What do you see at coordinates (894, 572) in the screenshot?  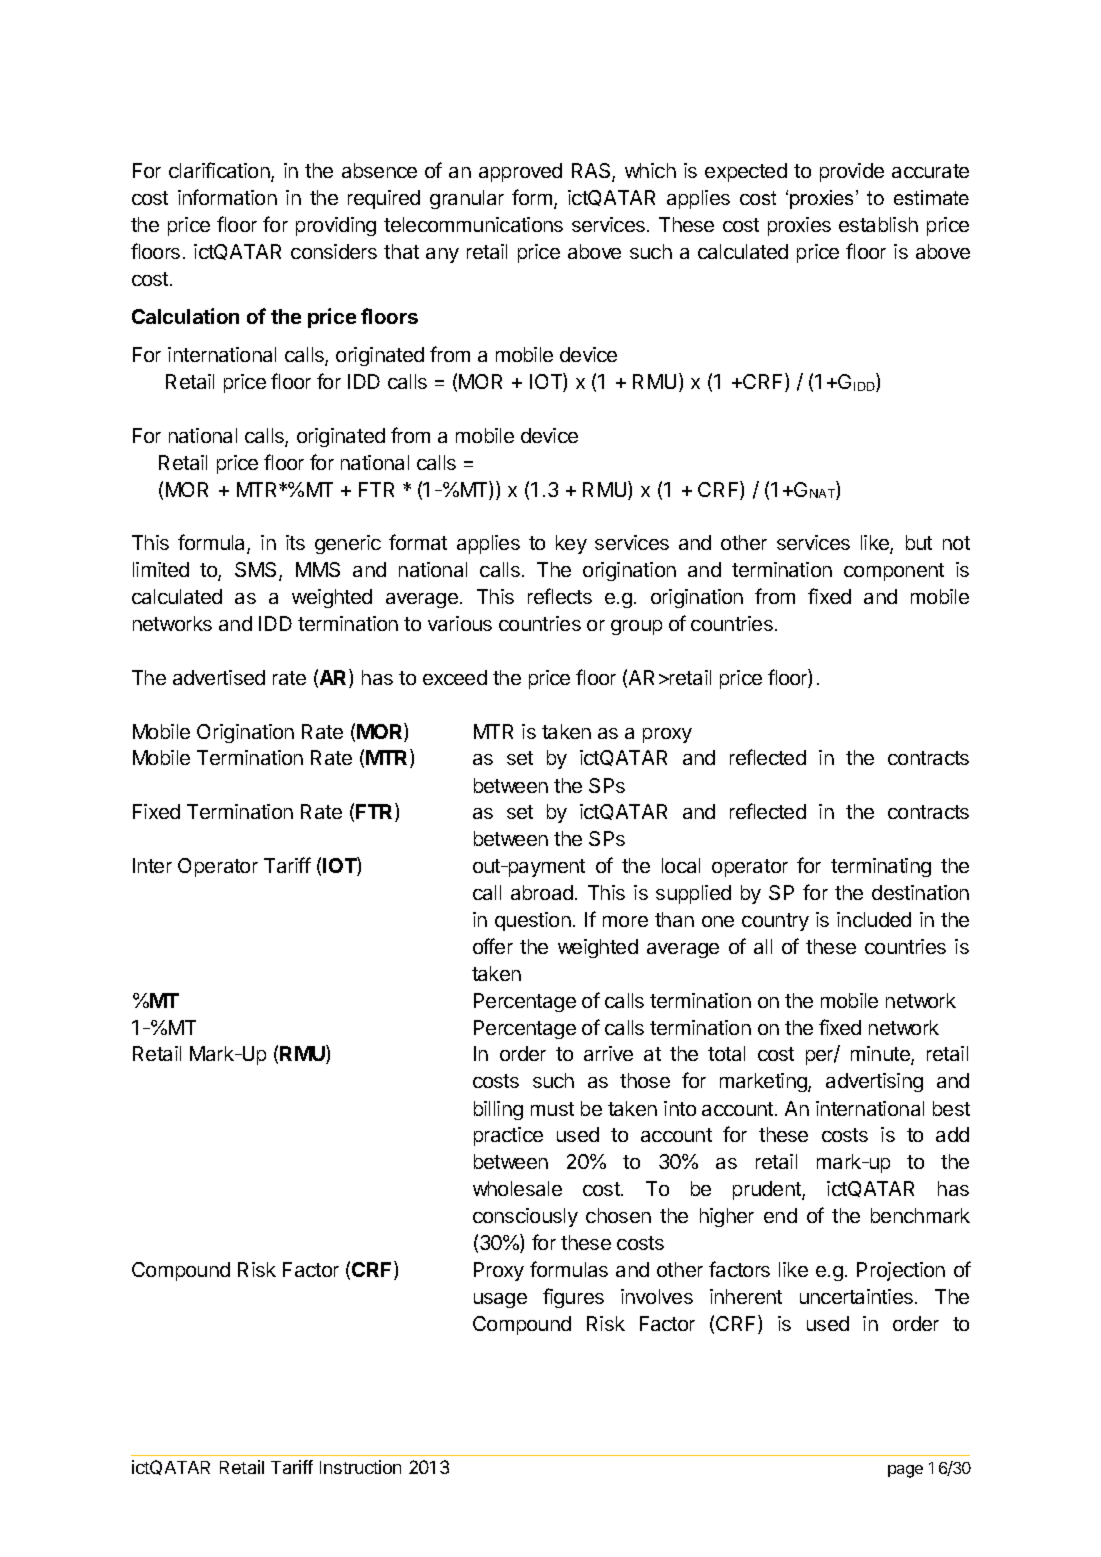 I see `component` at bounding box center [894, 572].
